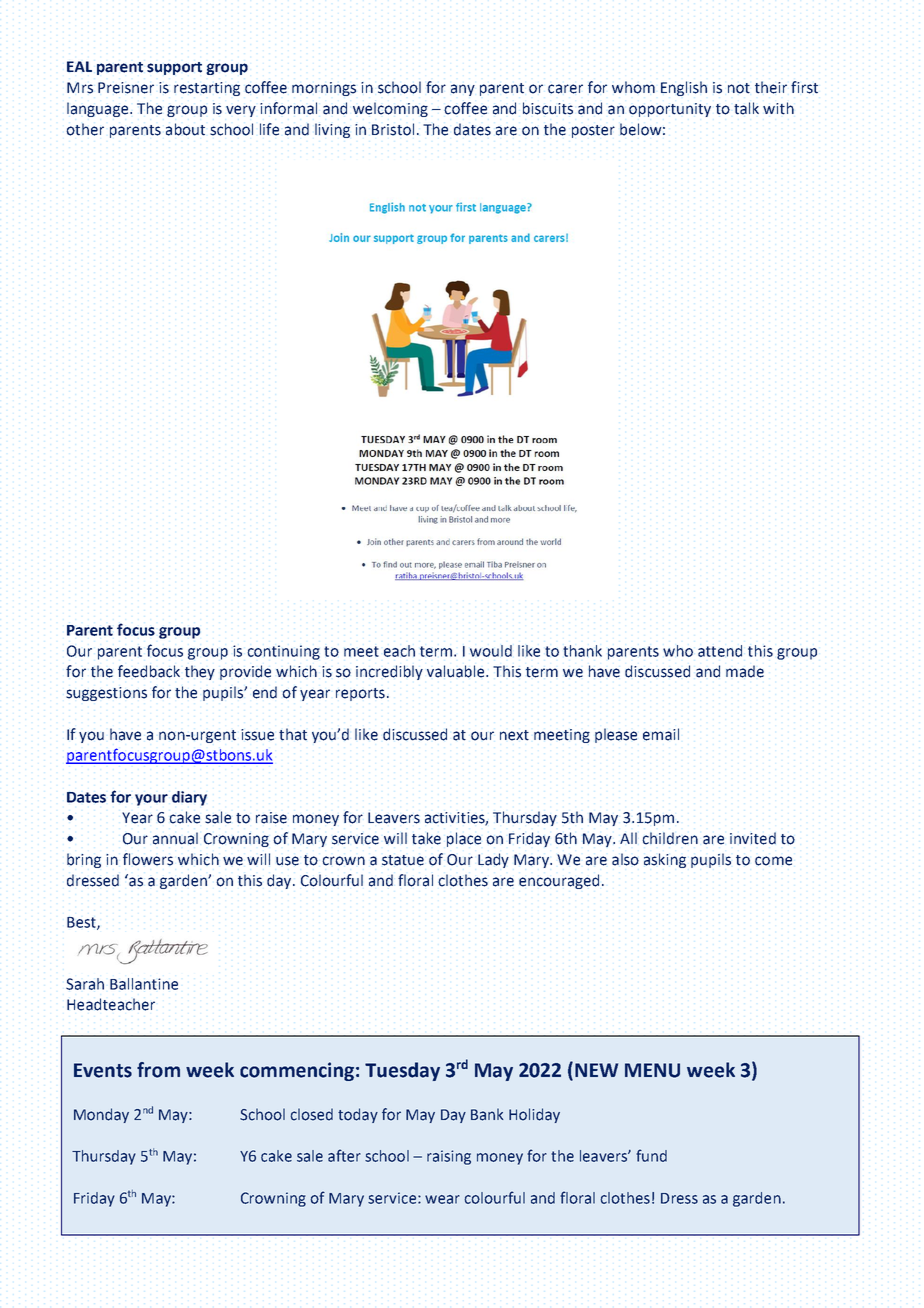  Describe the element at coordinates (463, 90) in the page. I see `any` at that location.
